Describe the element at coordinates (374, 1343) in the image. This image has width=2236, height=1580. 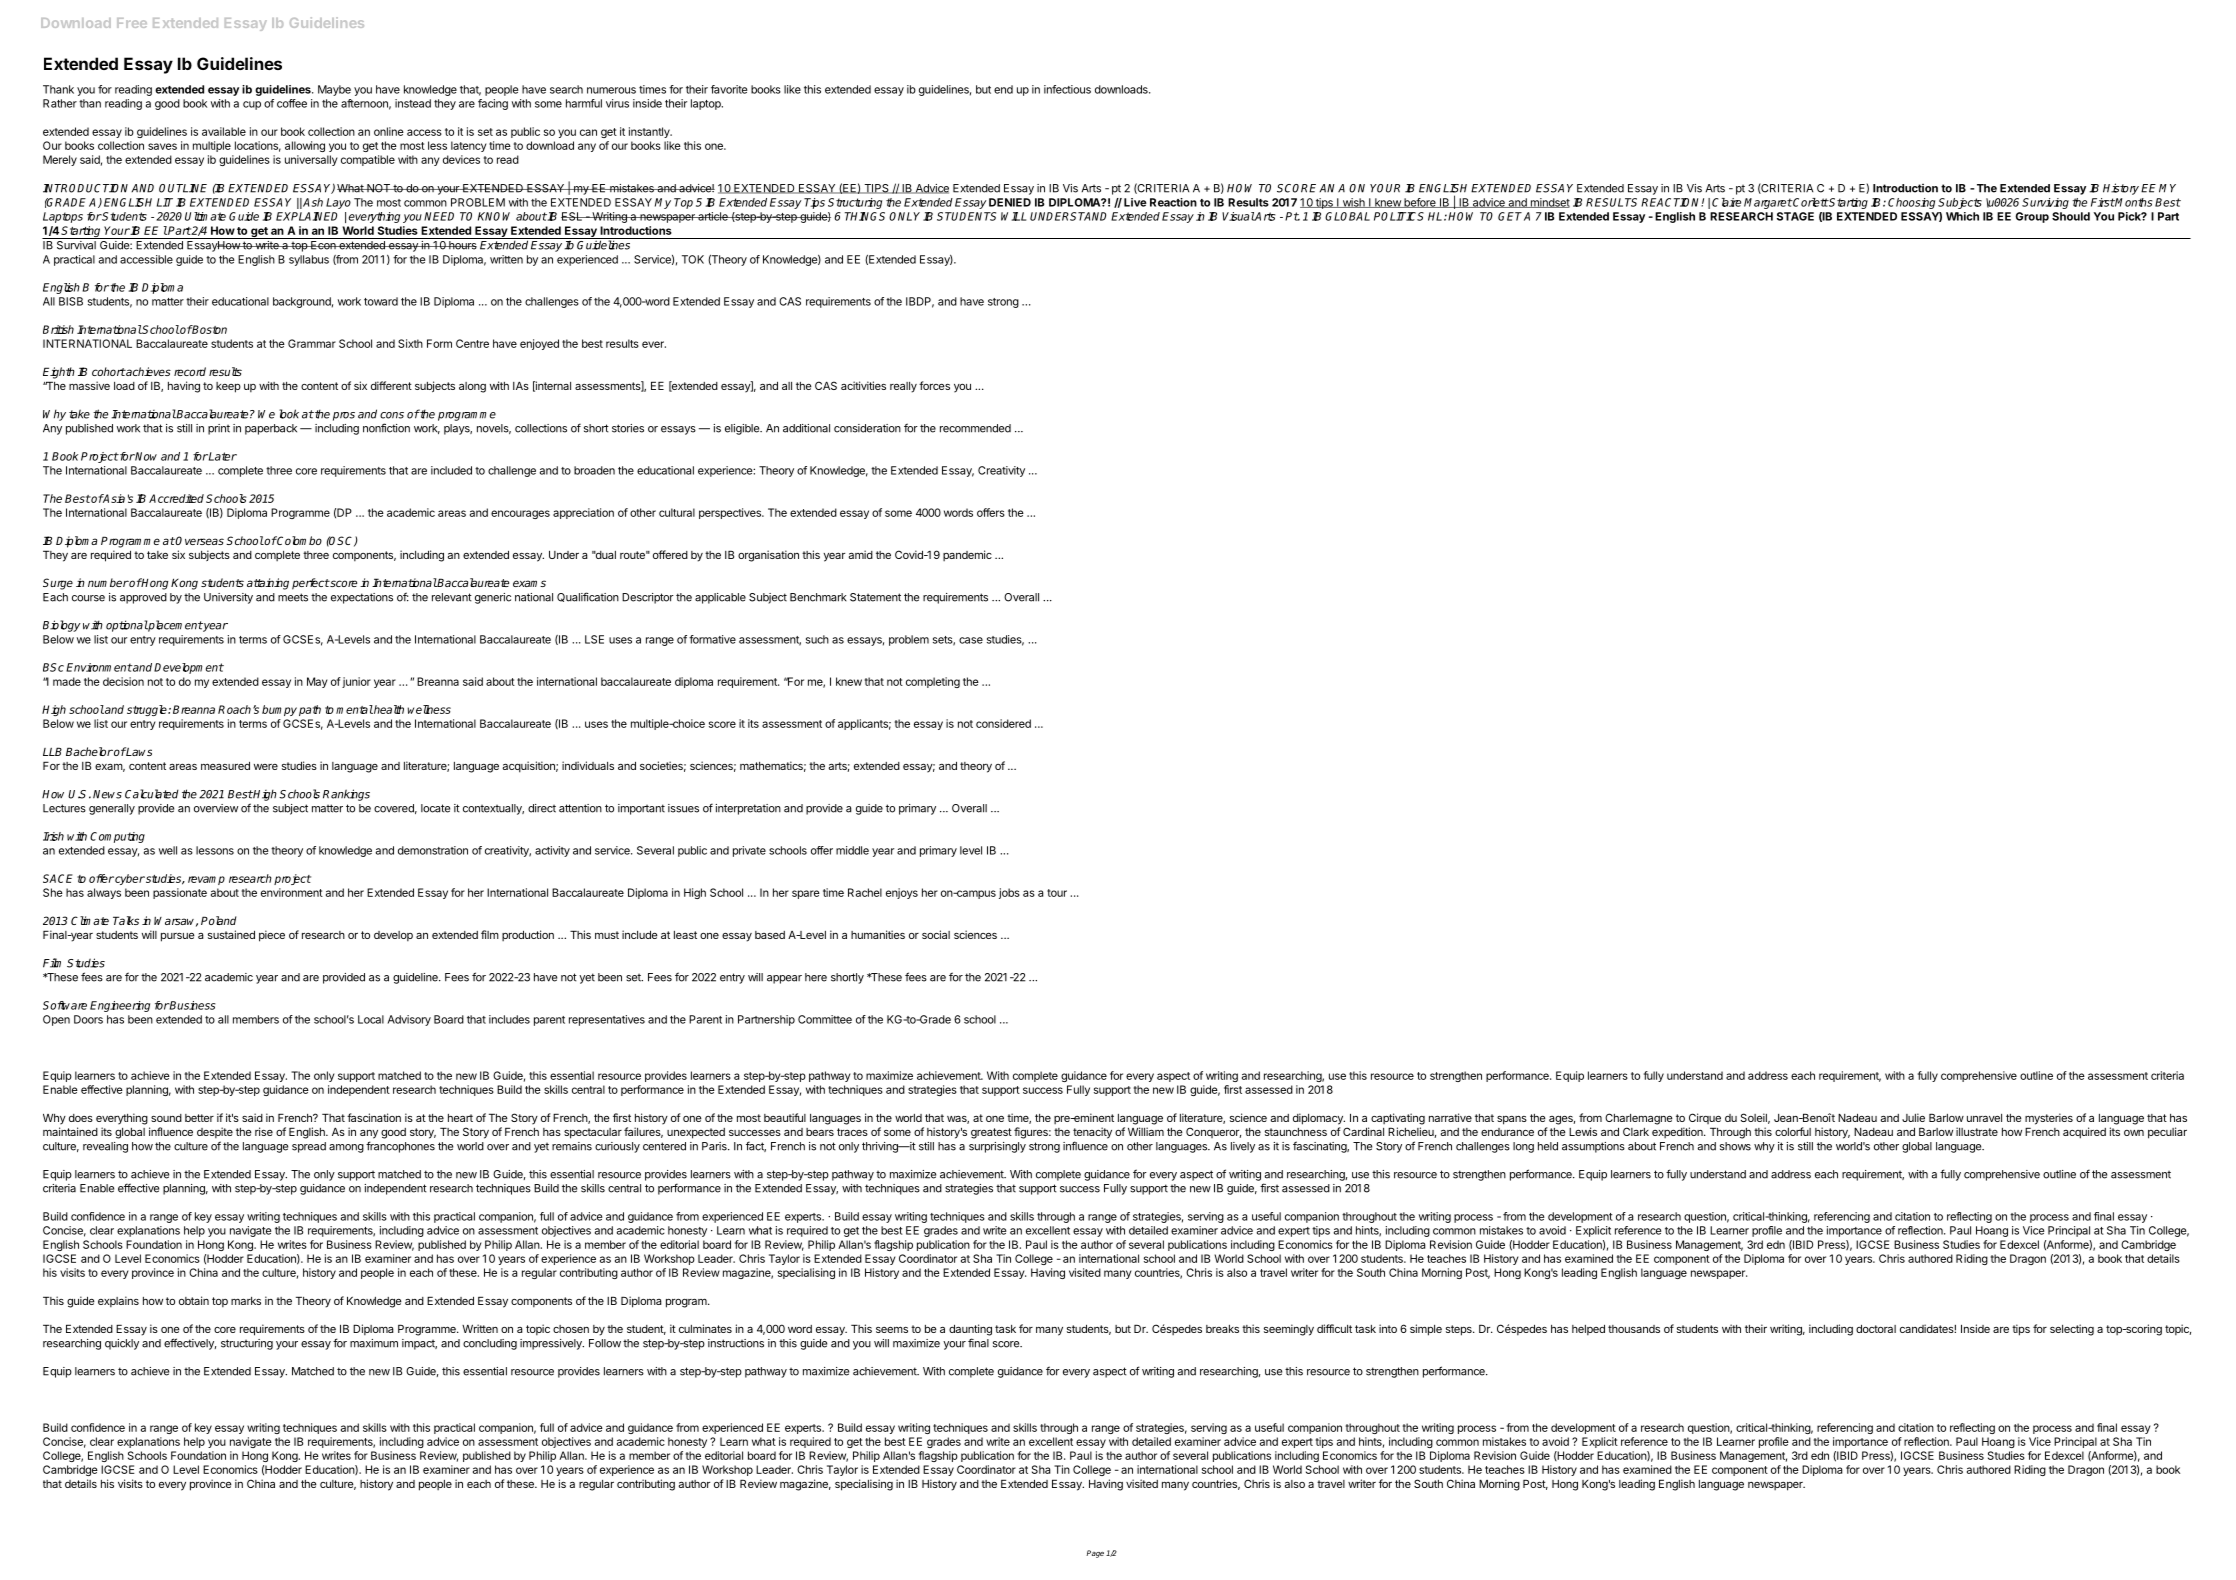
I see `maximum` at that location.
